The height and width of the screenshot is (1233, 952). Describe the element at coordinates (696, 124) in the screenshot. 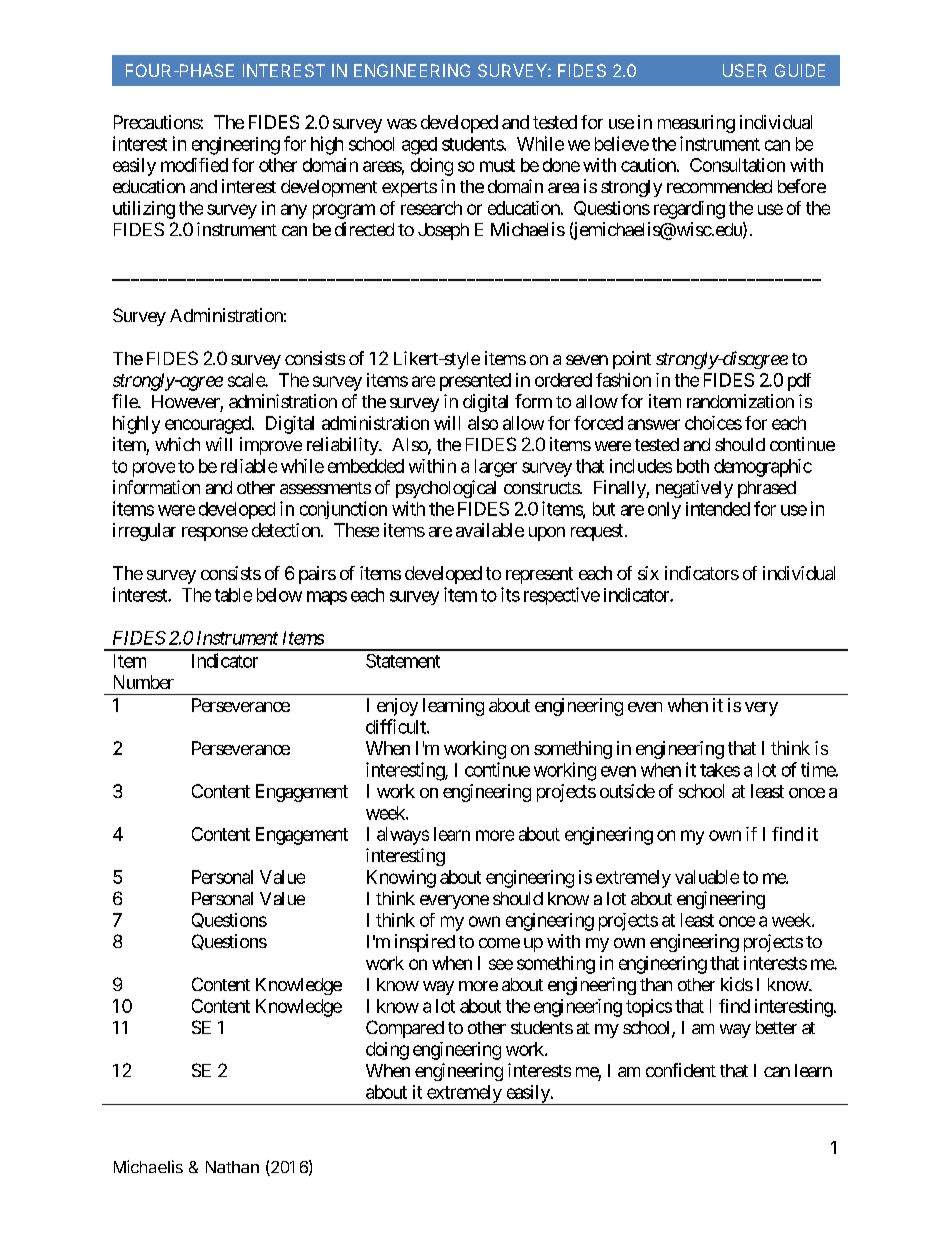

I see `measuring` at that location.
